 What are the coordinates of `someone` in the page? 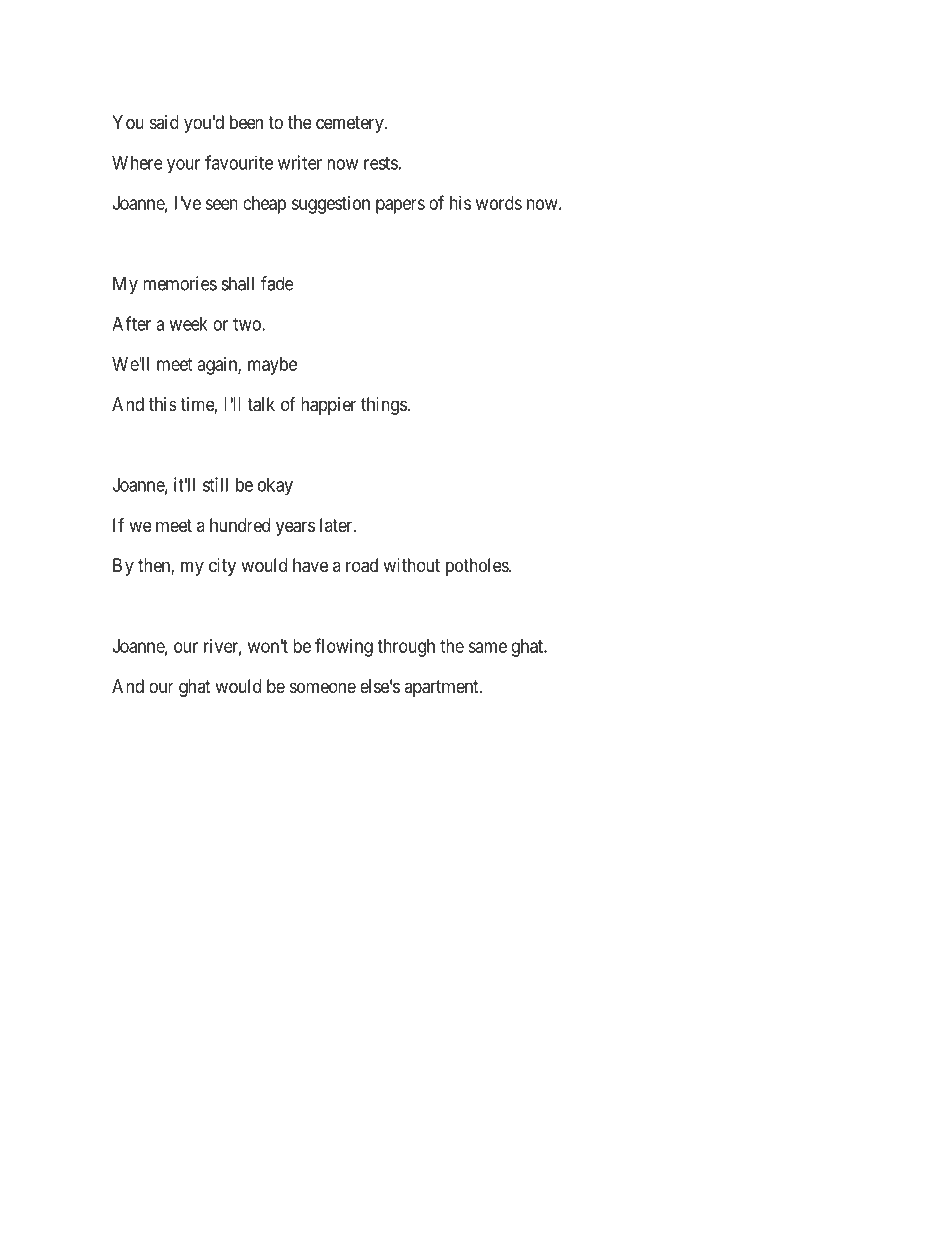 It's located at (323, 687).
